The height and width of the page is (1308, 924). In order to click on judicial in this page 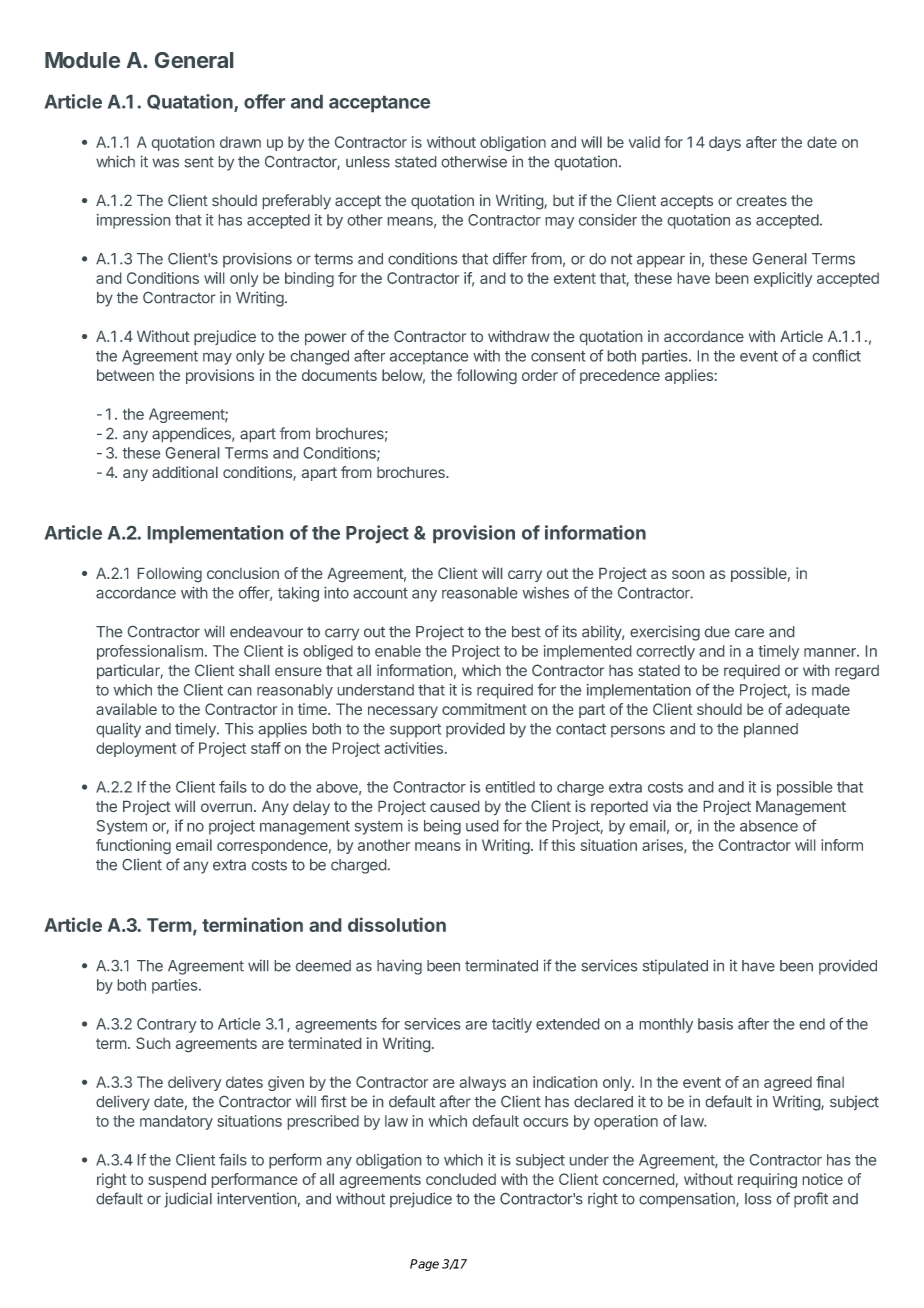, I will do `click(188, 1200)`.
